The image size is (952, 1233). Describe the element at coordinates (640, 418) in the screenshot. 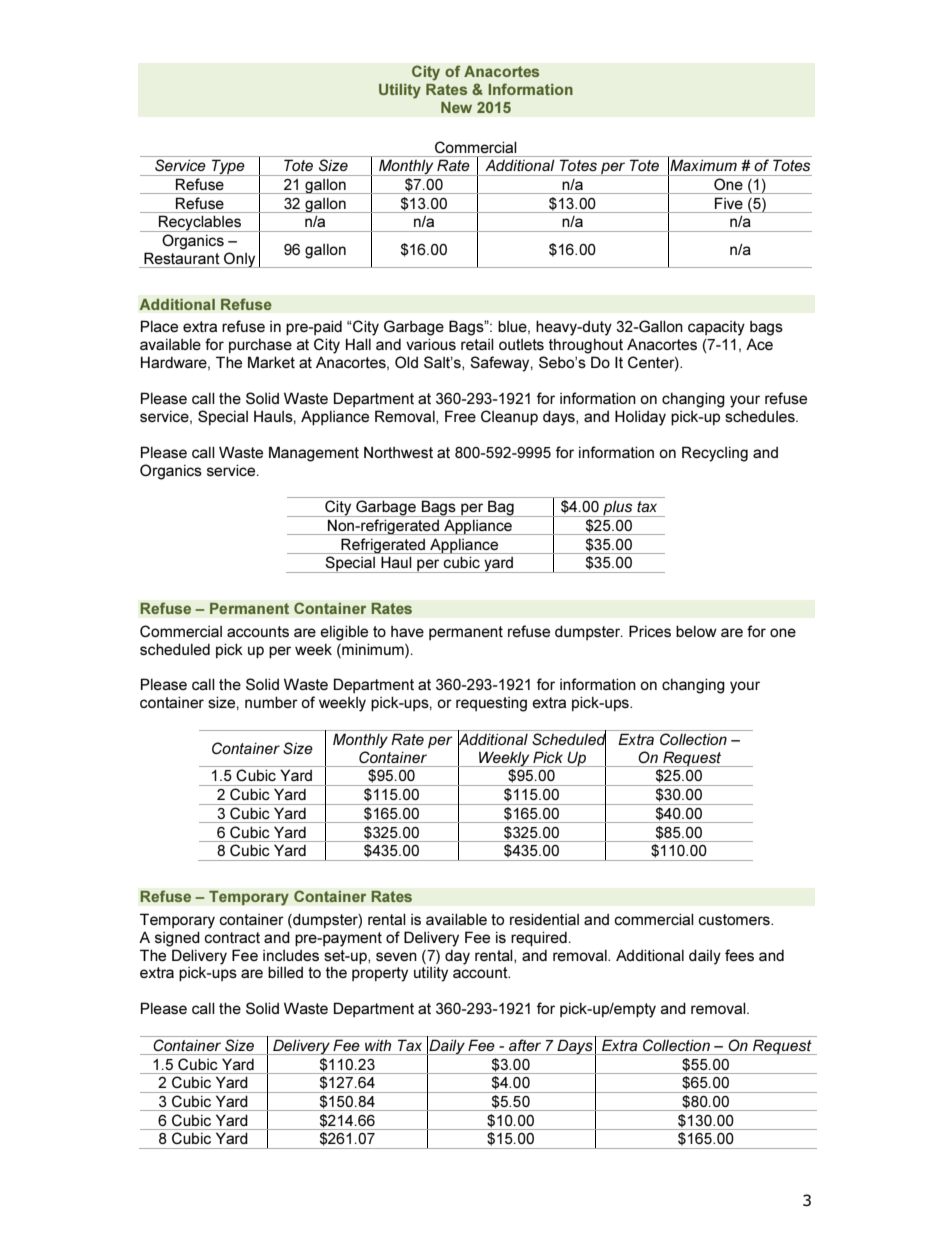

I see `Holiday` at that location.
